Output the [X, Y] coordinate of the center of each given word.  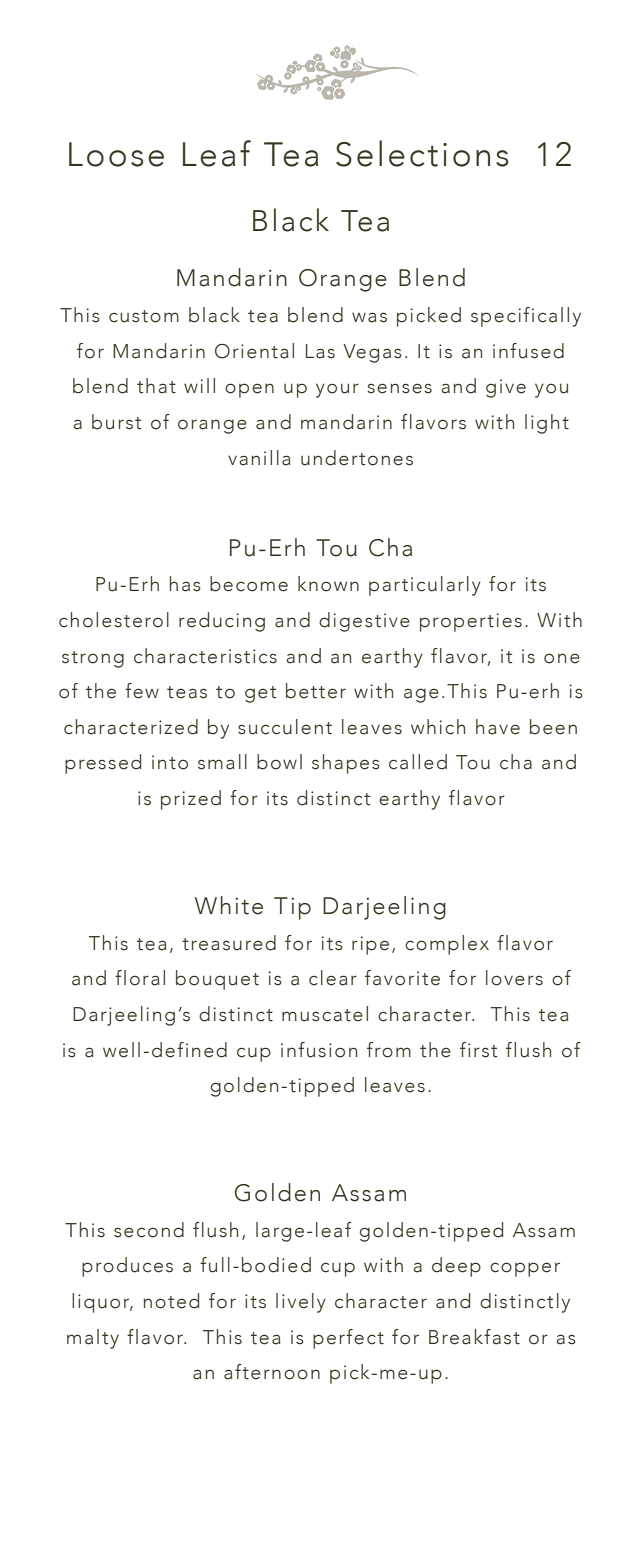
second [149, 1230]
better [316, 691]
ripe [370, 945]
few [142, 691]
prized [191, 800]
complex [447, 945]
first [478, 1050]
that [156, 386]
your [337, 390]
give [506, 388]
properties [471, 622]
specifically [526, 317]
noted [171, 1301]
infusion [319, 1050]
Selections [422, 153]
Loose [116, 154]
